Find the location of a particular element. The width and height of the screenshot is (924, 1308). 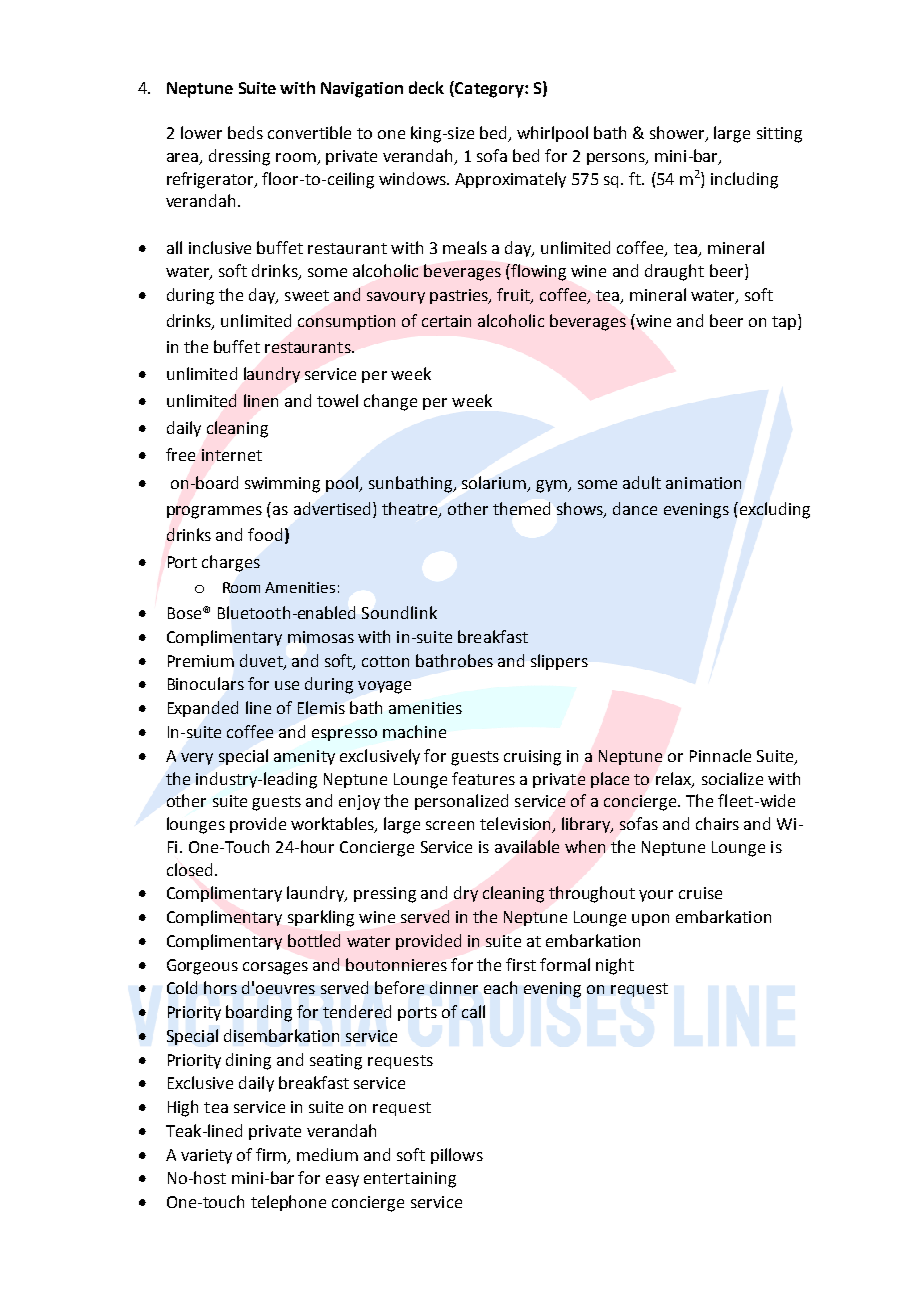

sparkling is located at coordinates (321, 918).
